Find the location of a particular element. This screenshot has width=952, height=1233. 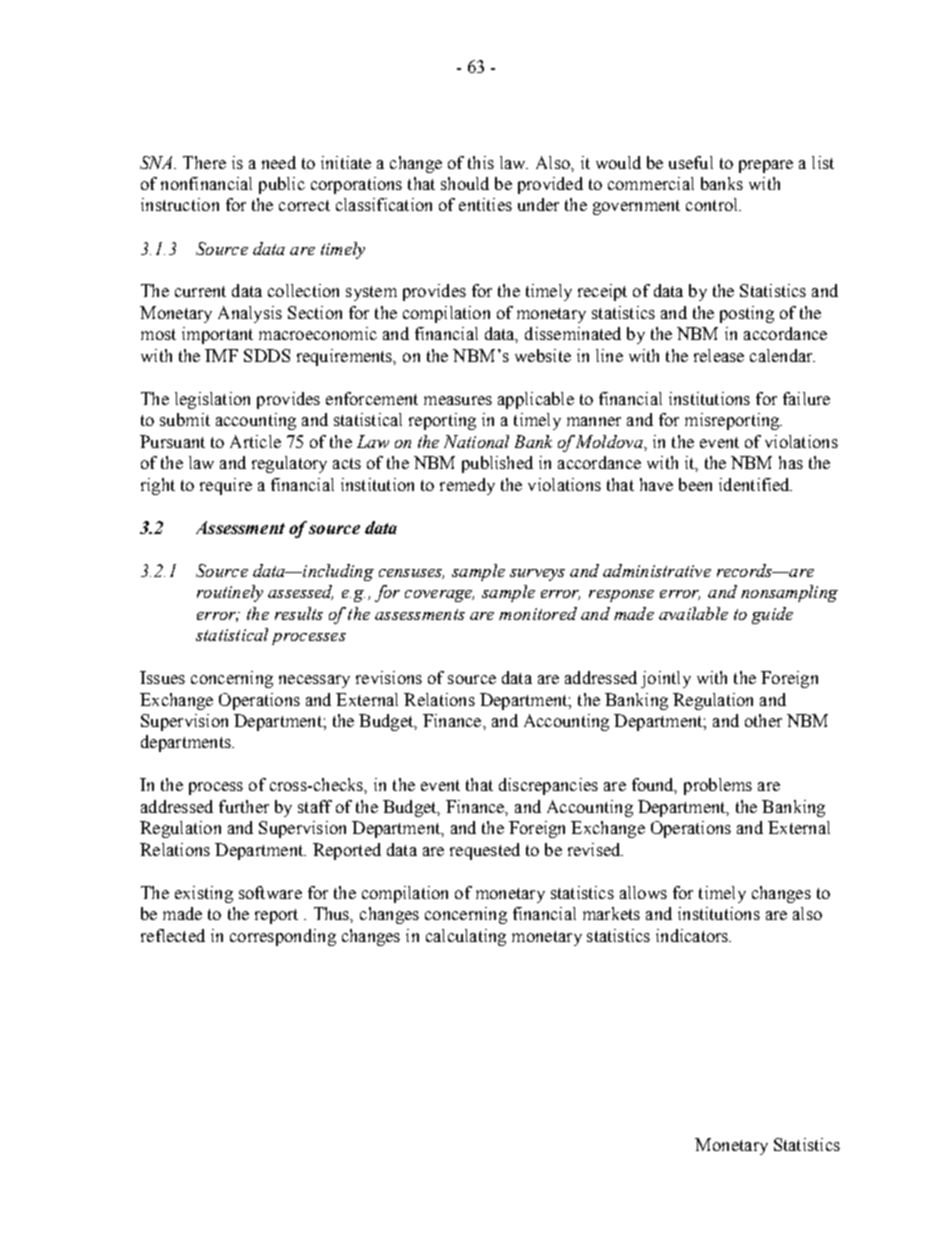

discrepancies is located at coordinates (548, 786).
